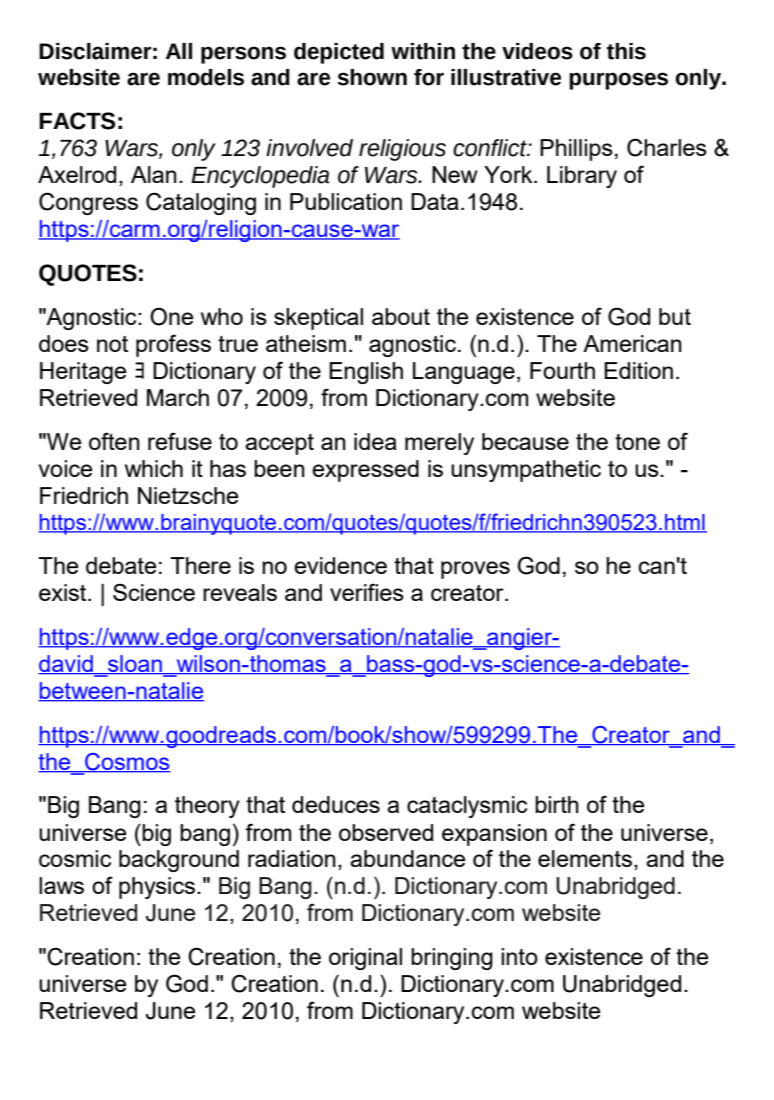  What do you see at coordinates (365, 959) in the image?
I see `original` at bounding box center [365, 959].
